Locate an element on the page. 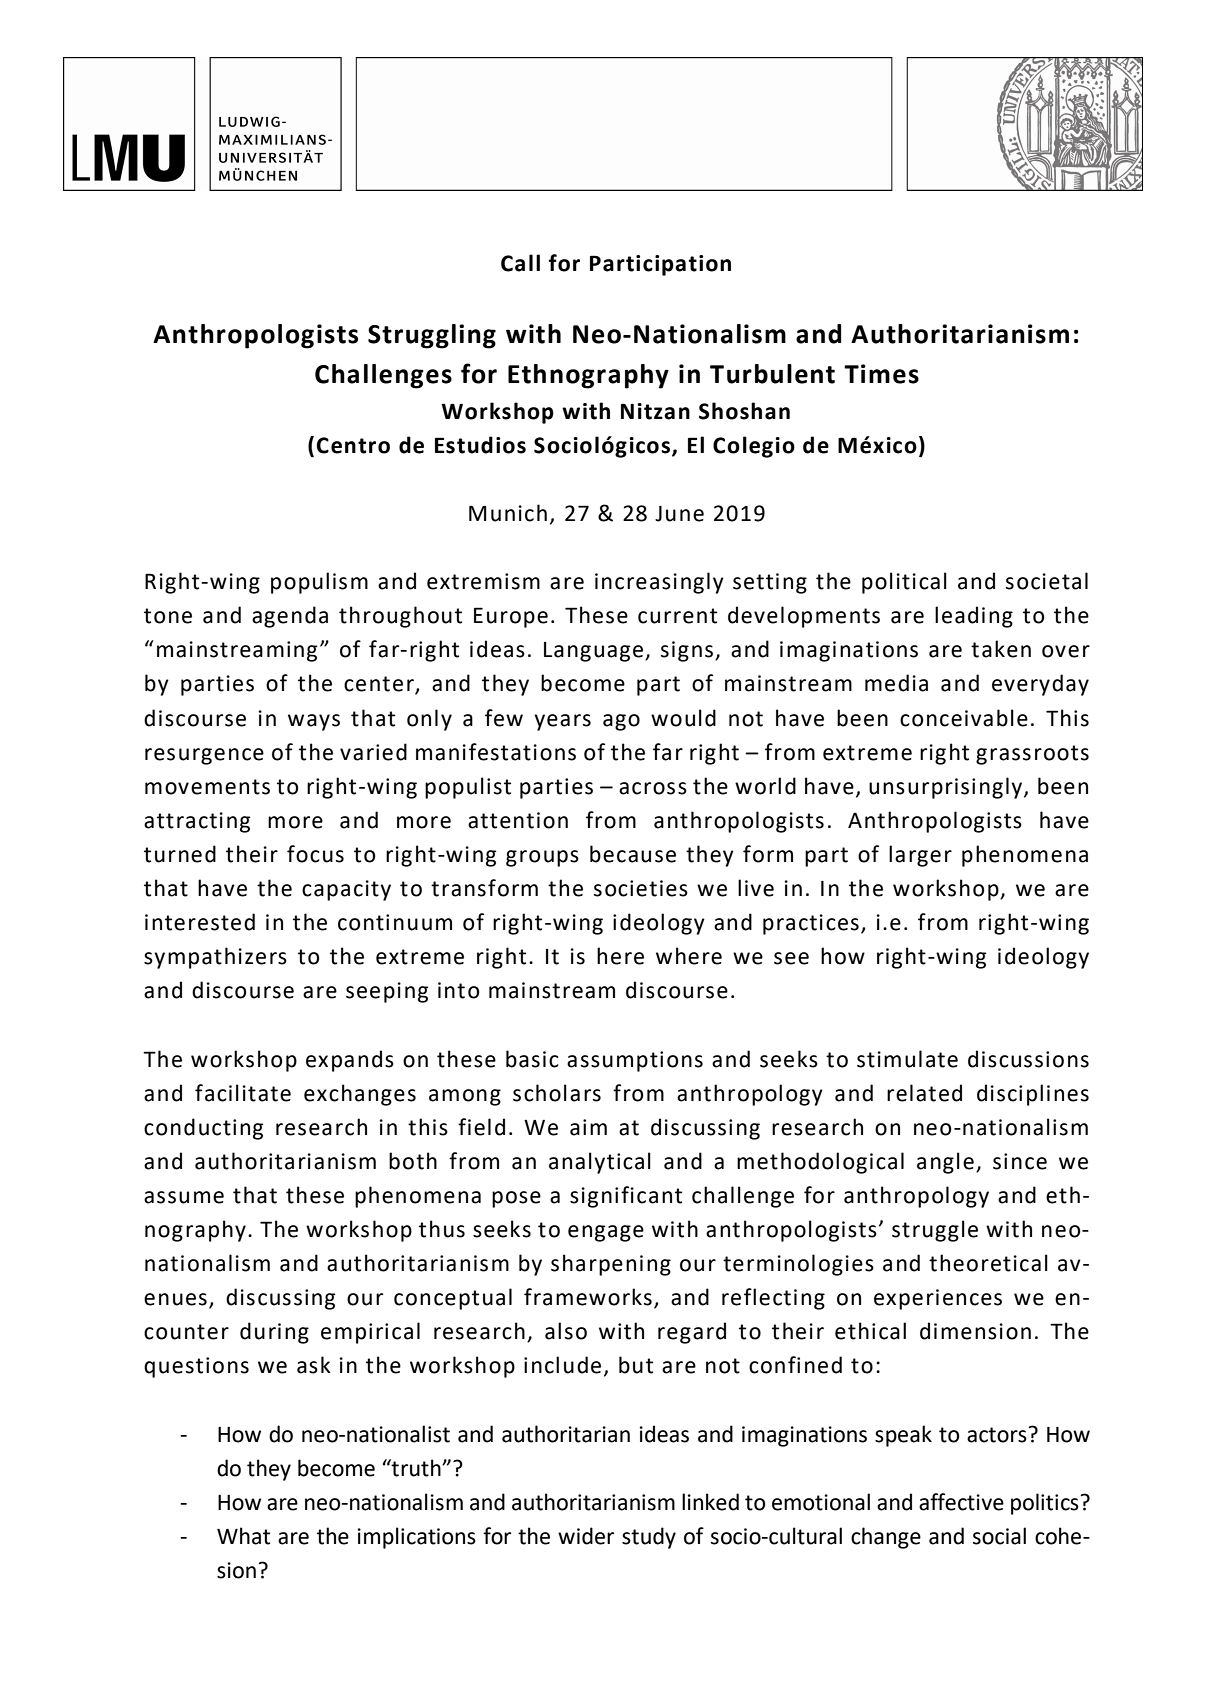 This page has width=1205, height=1704. ago is located at coordinates (621, 722).
